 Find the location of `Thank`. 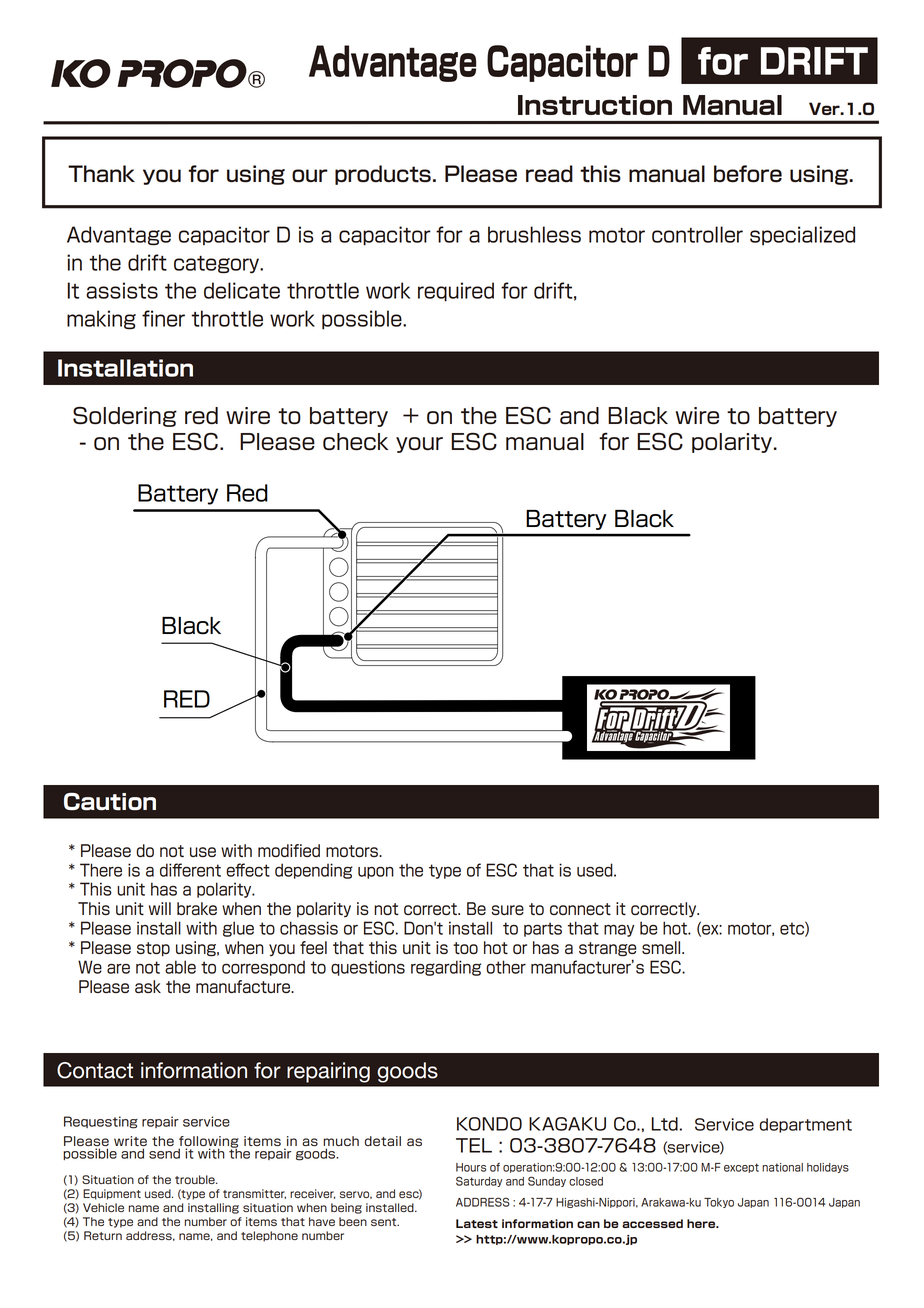

Thank is located at coordinates (101, 174).
